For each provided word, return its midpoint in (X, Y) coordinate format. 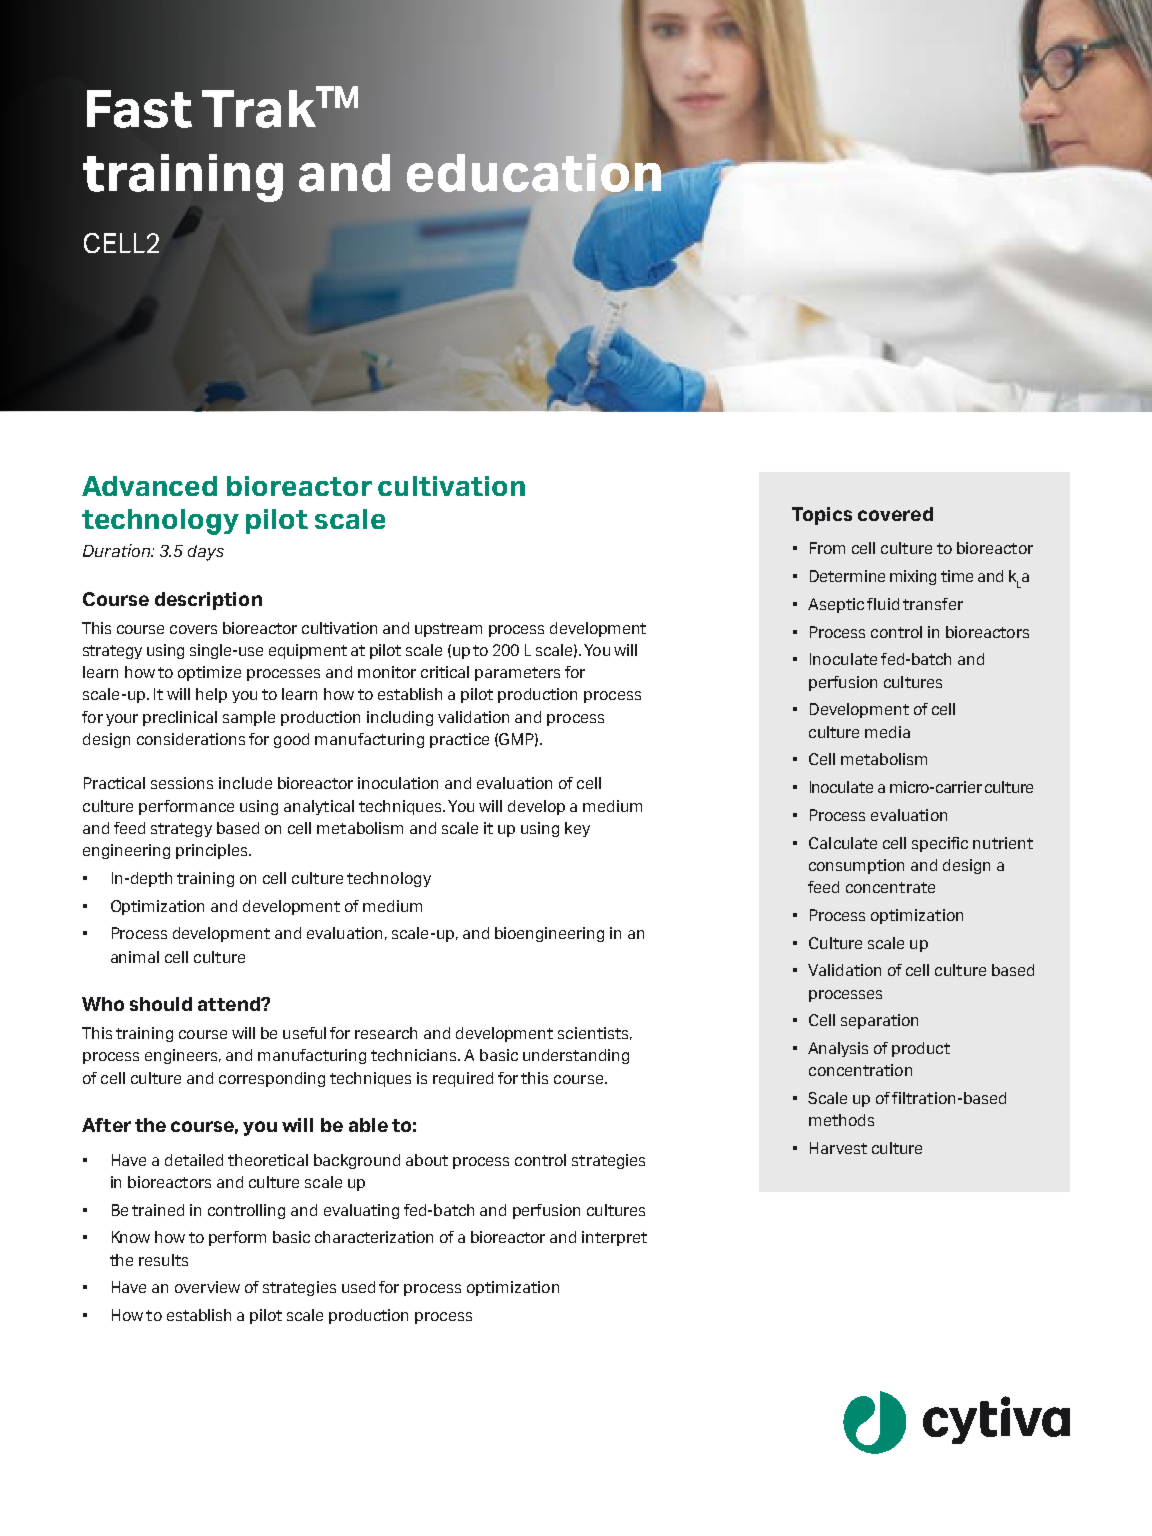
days (206, 553)
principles (213, 851)
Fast (139, 109)
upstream (448, 630)
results (163, 1260)
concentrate (890, 887)
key (577, 829)
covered (895, 514)
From (827, 548)
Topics (822, 516)
